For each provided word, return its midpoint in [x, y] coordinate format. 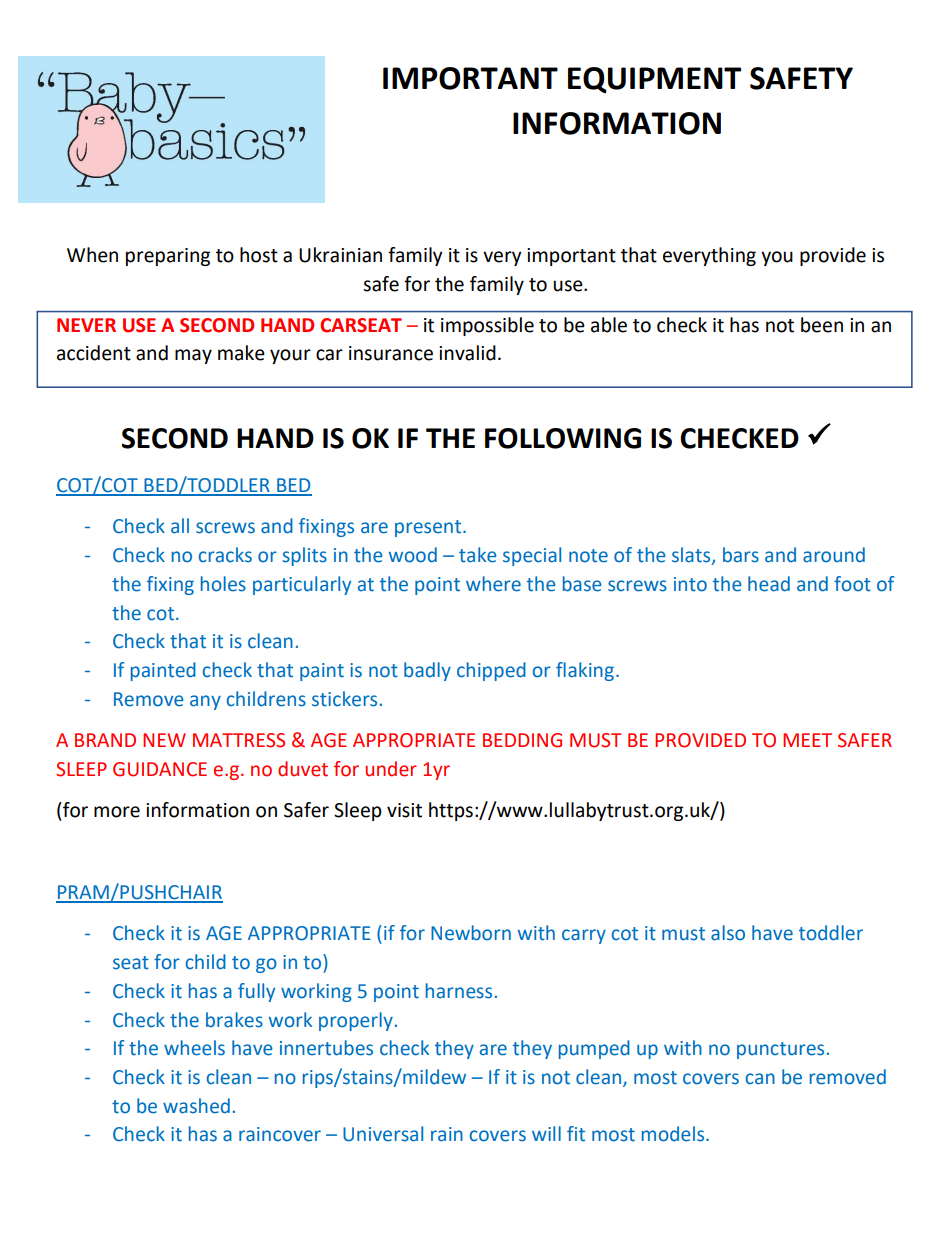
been [822, 325]
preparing [168, 257]
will [546, 1133]
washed [196, 1106]
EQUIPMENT [654, 80]
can [760, 1079]
